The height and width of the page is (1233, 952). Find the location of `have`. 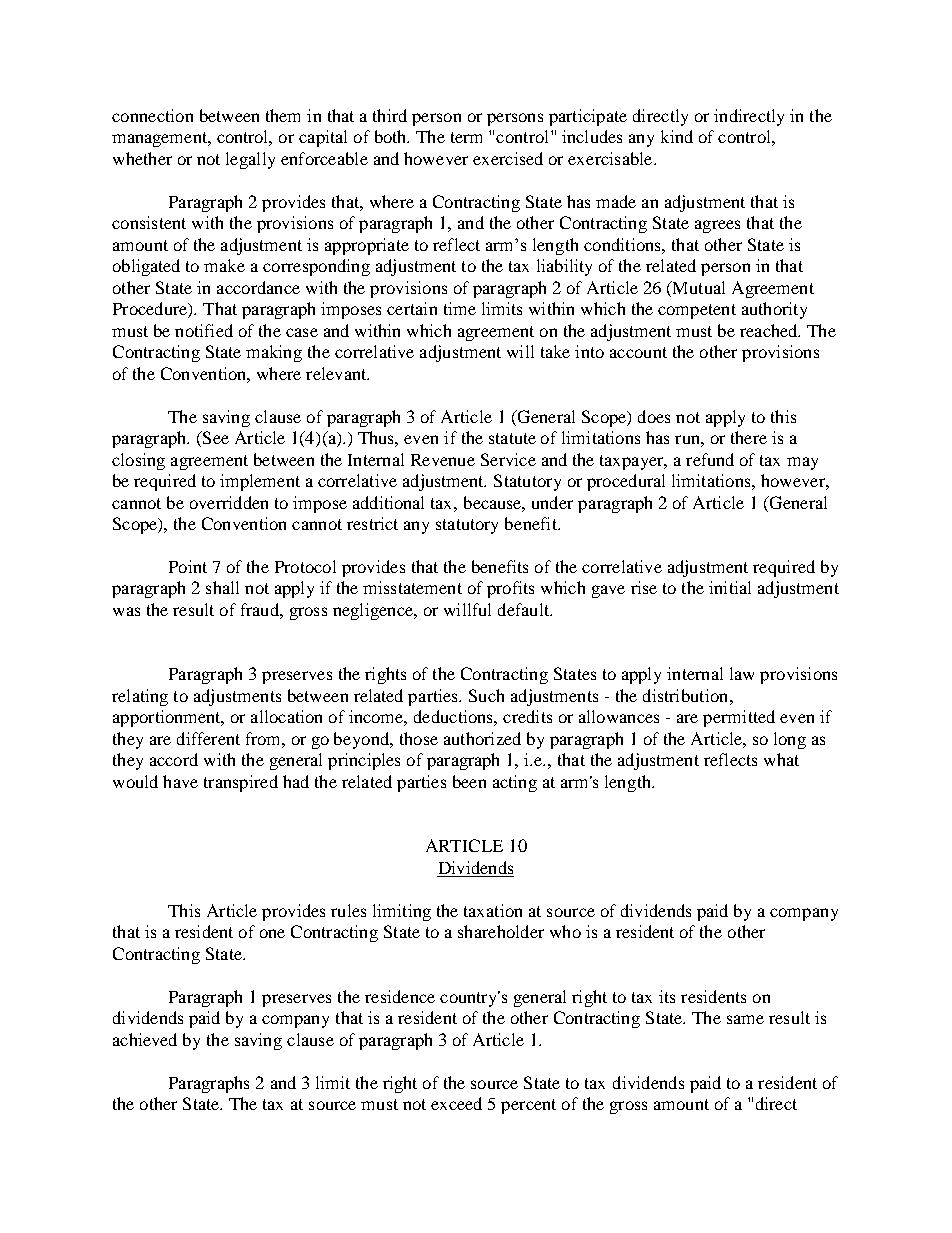

have is located at coordinates (180, 781).
